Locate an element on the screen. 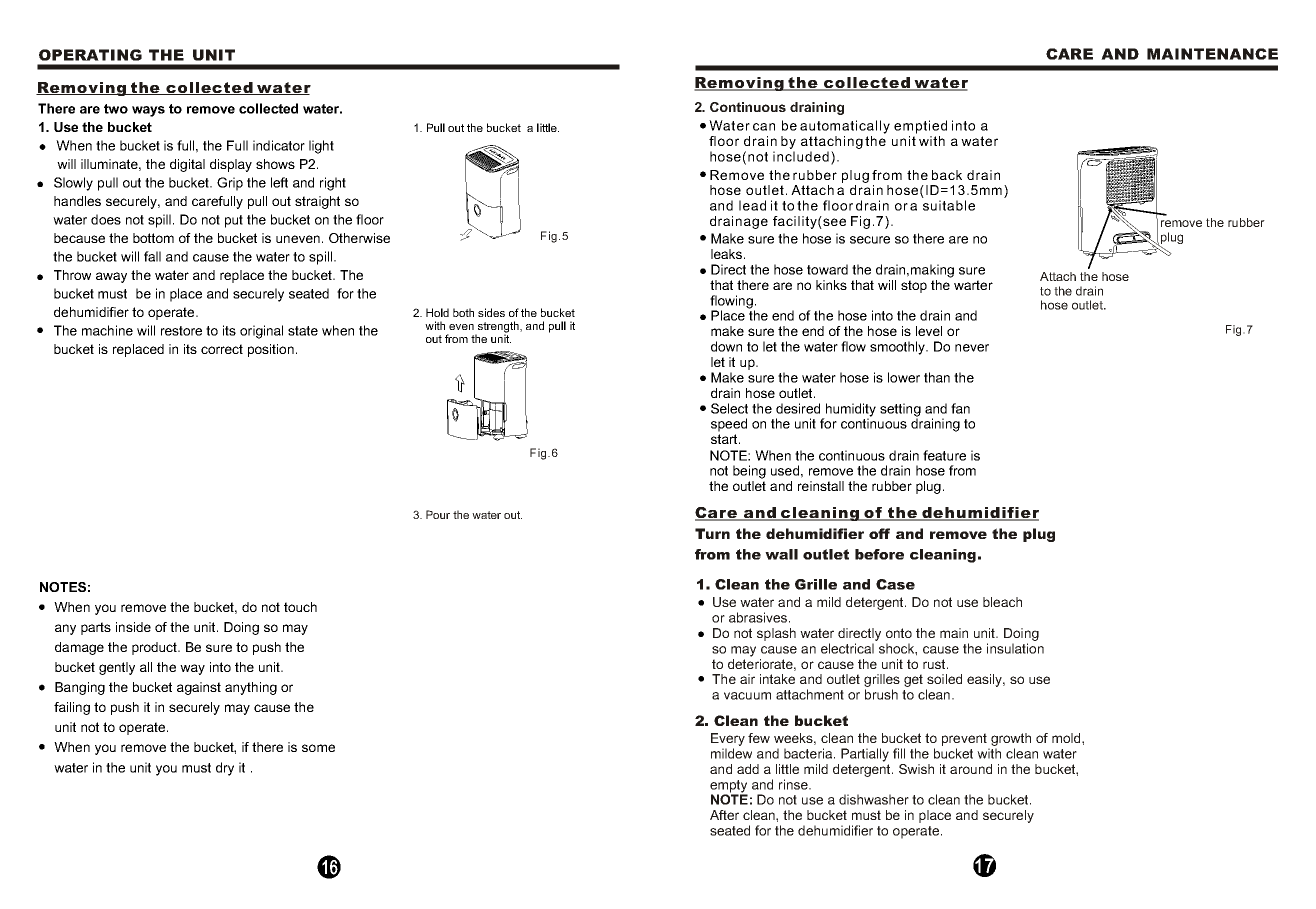 The height and width of the screenshot is (909, 1316). Turn is located at coordinates (712, 533).
